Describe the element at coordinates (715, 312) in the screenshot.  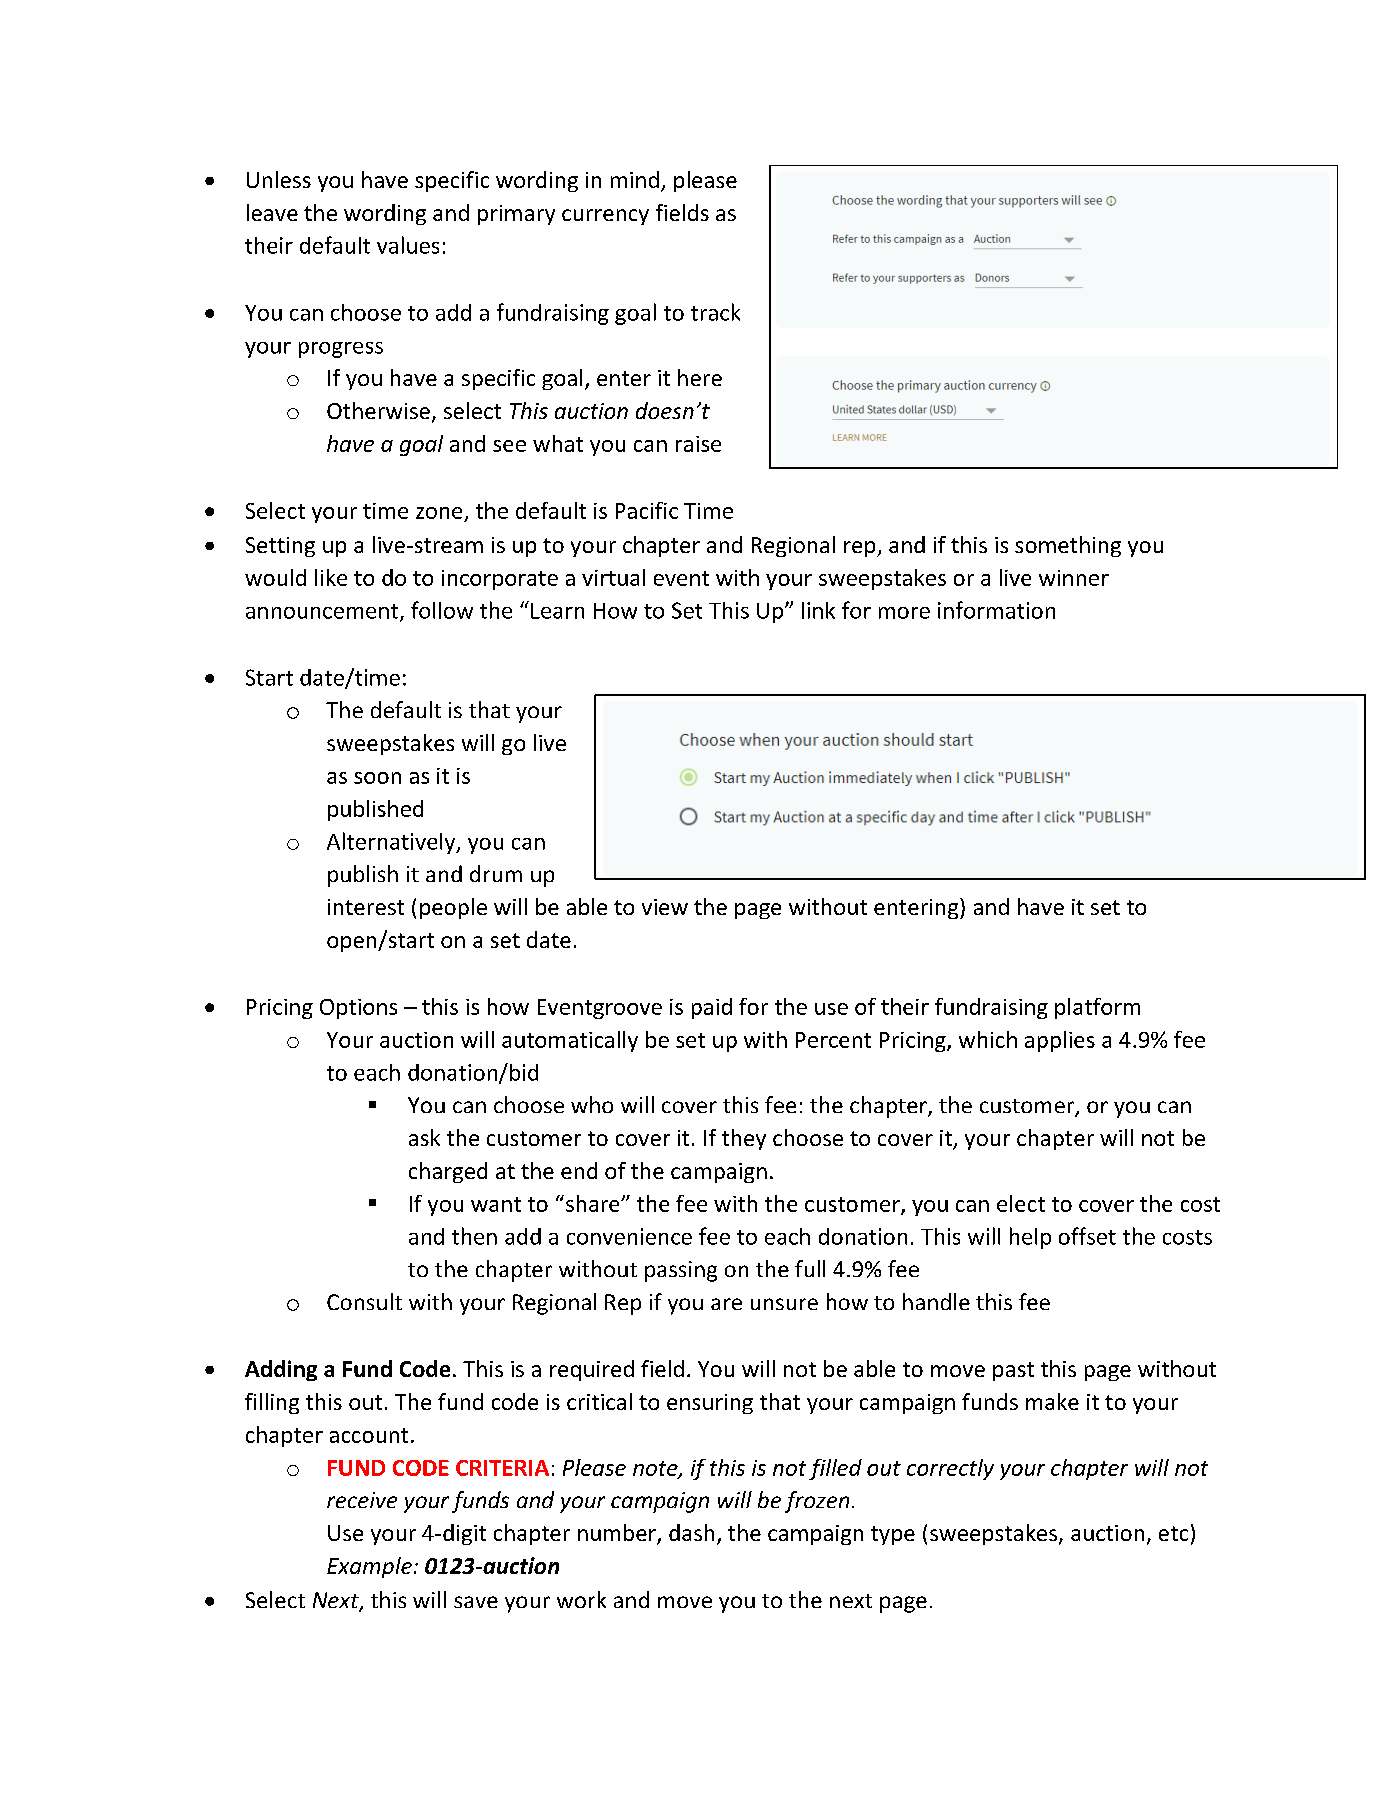
I see `track` at that location.
